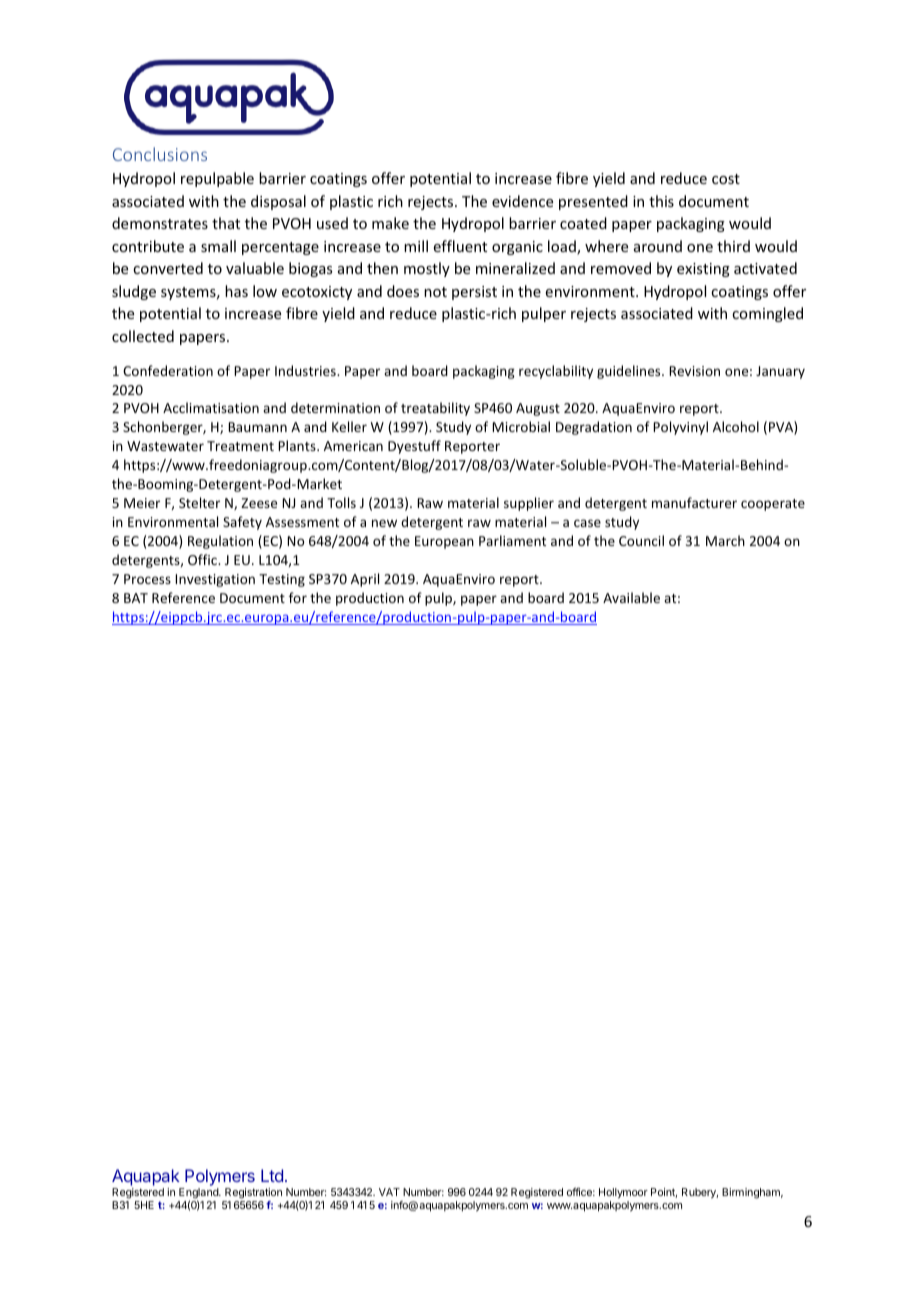 The image size is (924, 1308). Describe the element at coordinates (252, 1195) in the screenshot. I see `Registration` at that location.
